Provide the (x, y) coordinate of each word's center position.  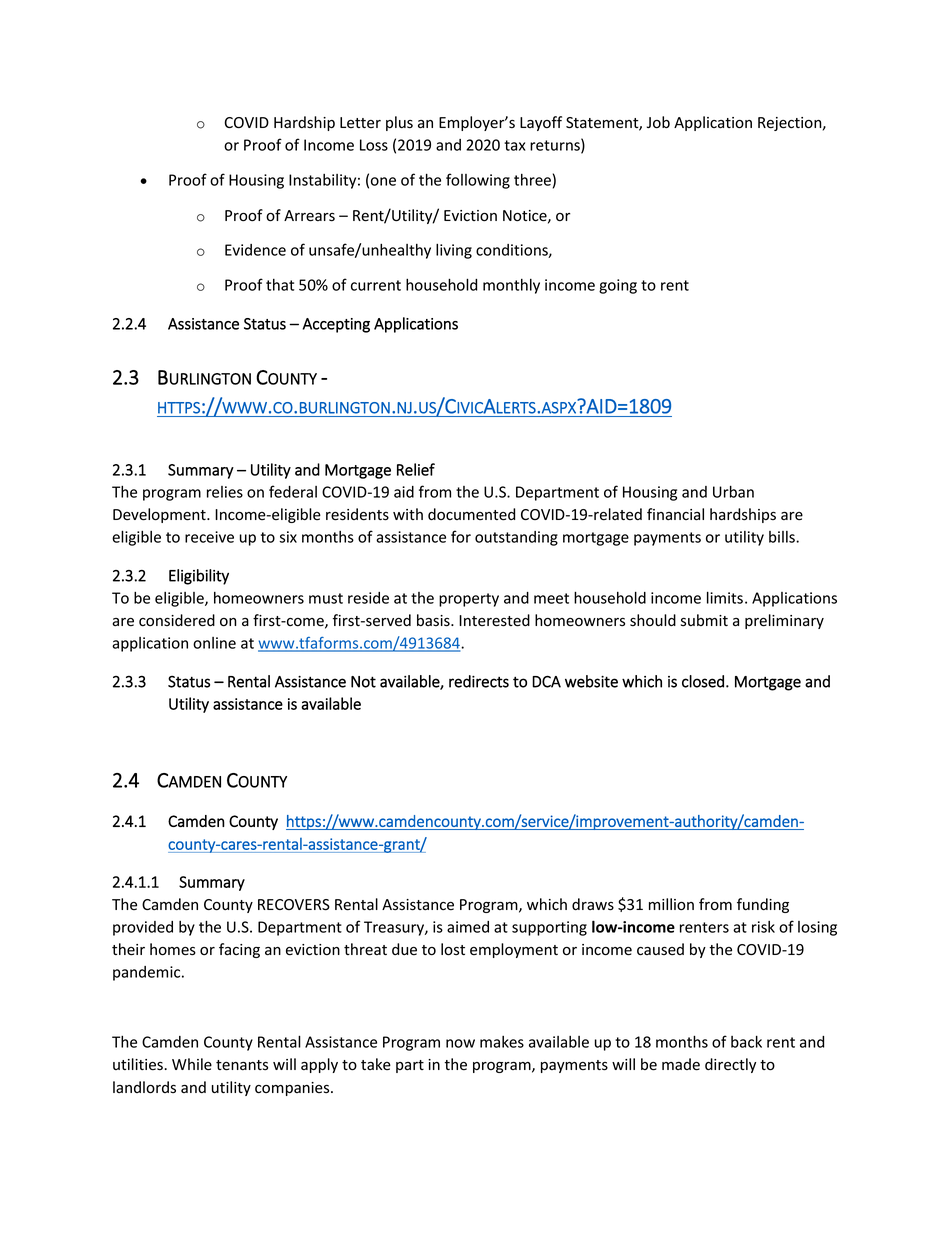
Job (658, 122)
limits (725, 597)
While (192, 1064)
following (478, 181)
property (469, 600)
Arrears (309, 216)
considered (177, 620)
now (460, 1043)
